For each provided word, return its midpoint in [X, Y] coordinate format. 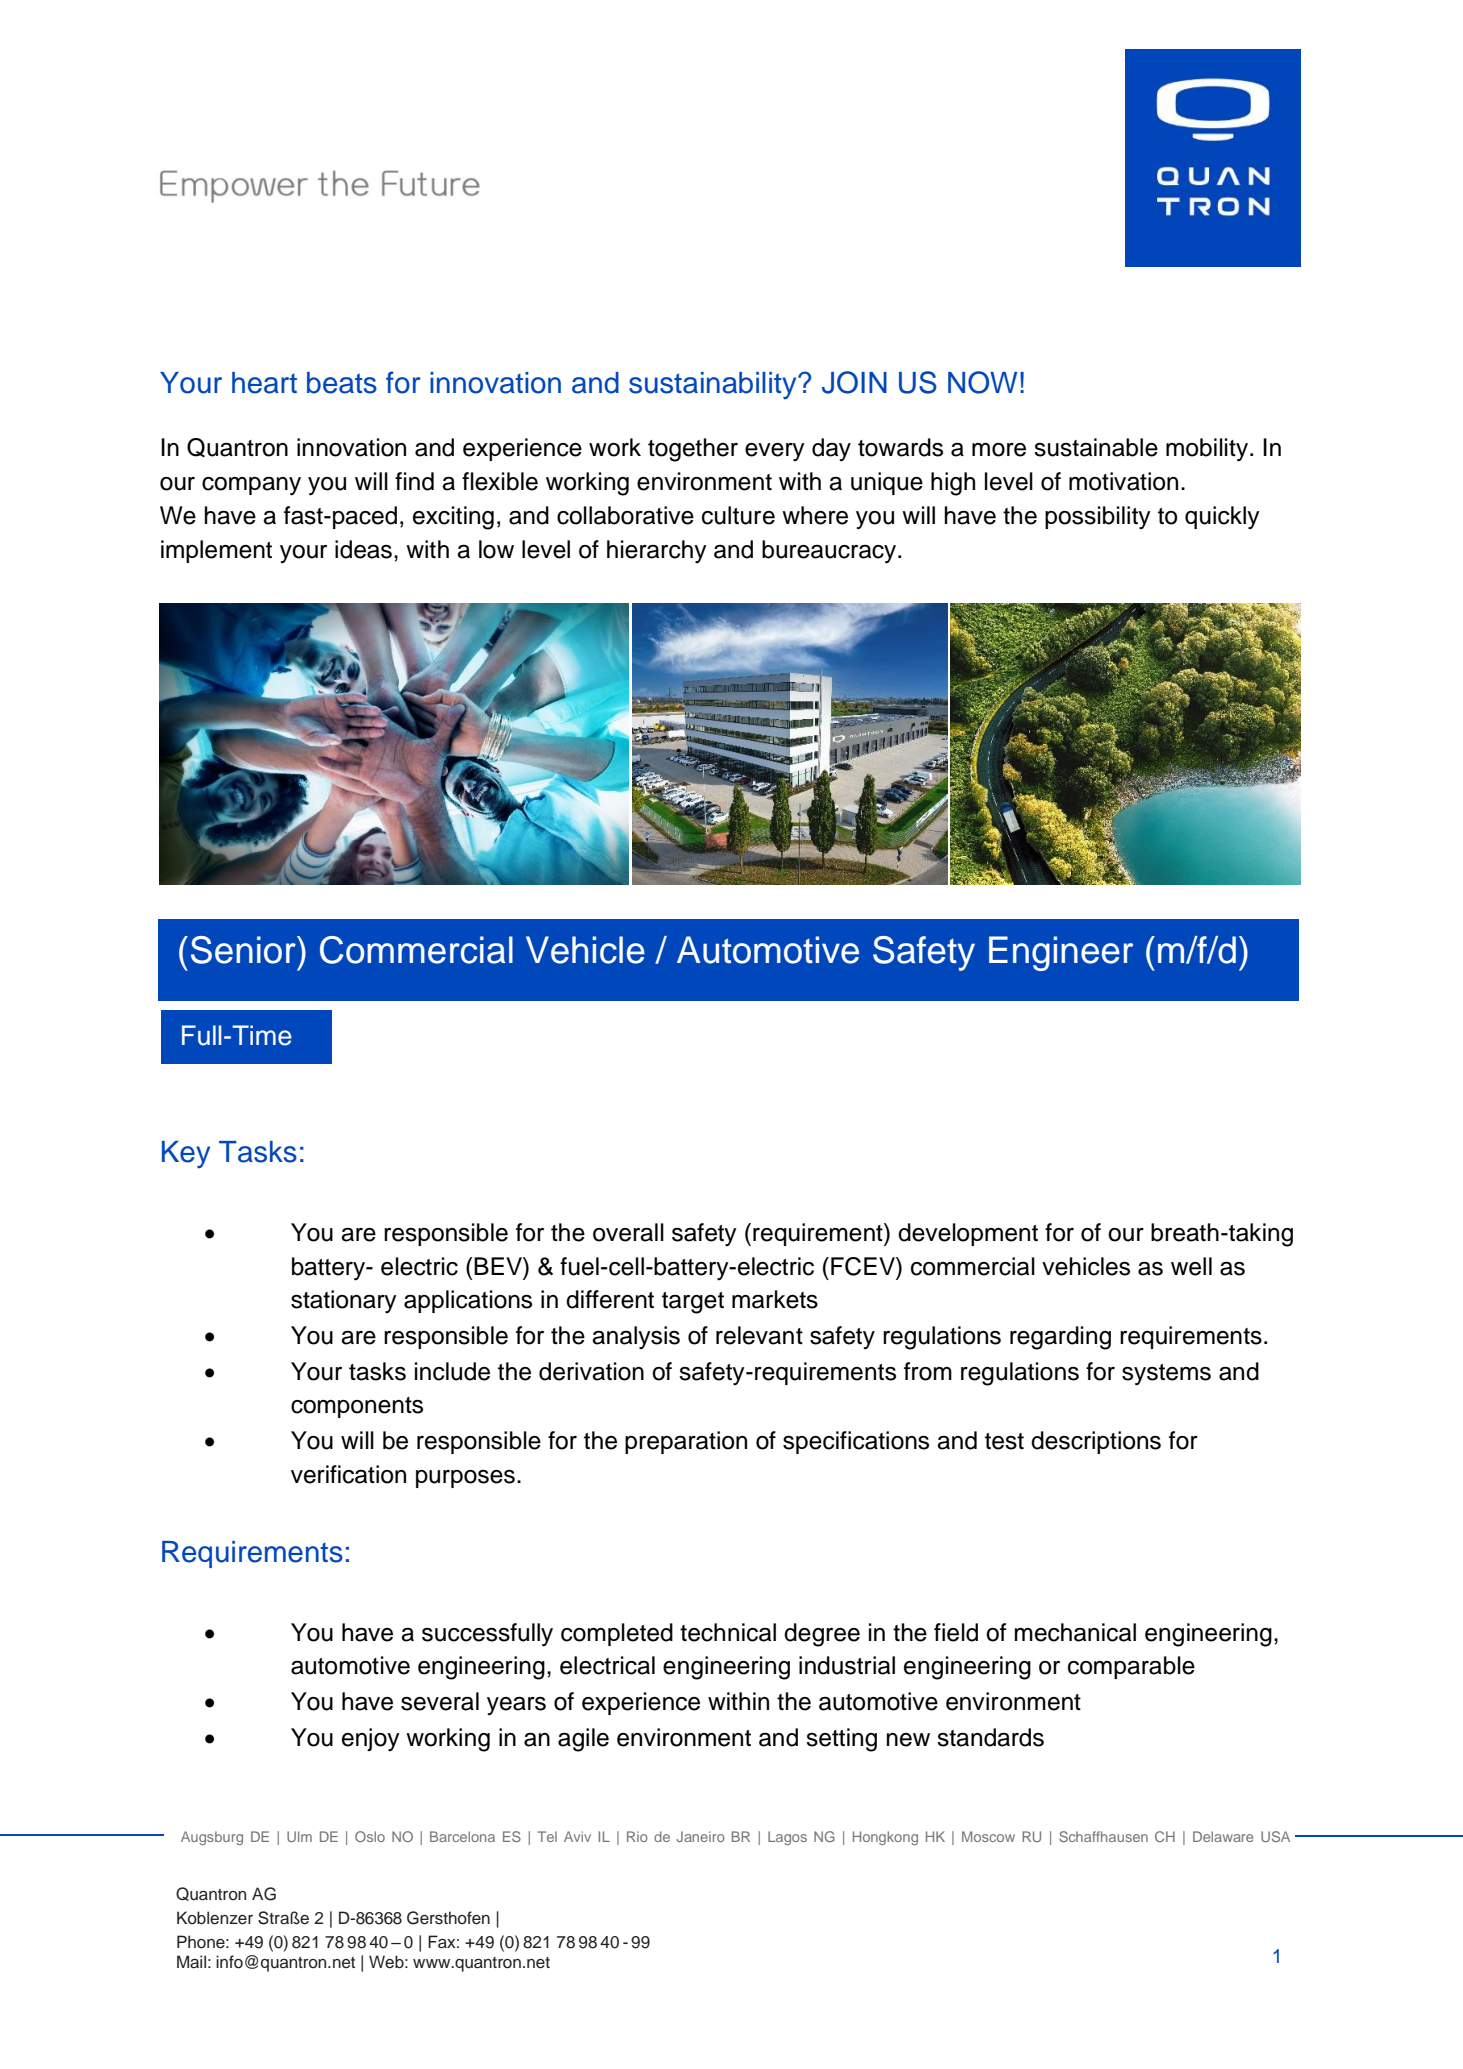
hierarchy [657, 552]
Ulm [299, 1836]
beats [342, 383]
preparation [686, 1442]
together [693, 450]
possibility [1098, 518]
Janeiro [700, 1836]
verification [348, 1474]
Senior [244, 950]
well [1191, 1266]
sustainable [1096, 447]
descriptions [1096, 1442]
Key [186, 1154]
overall [628, 1232]
